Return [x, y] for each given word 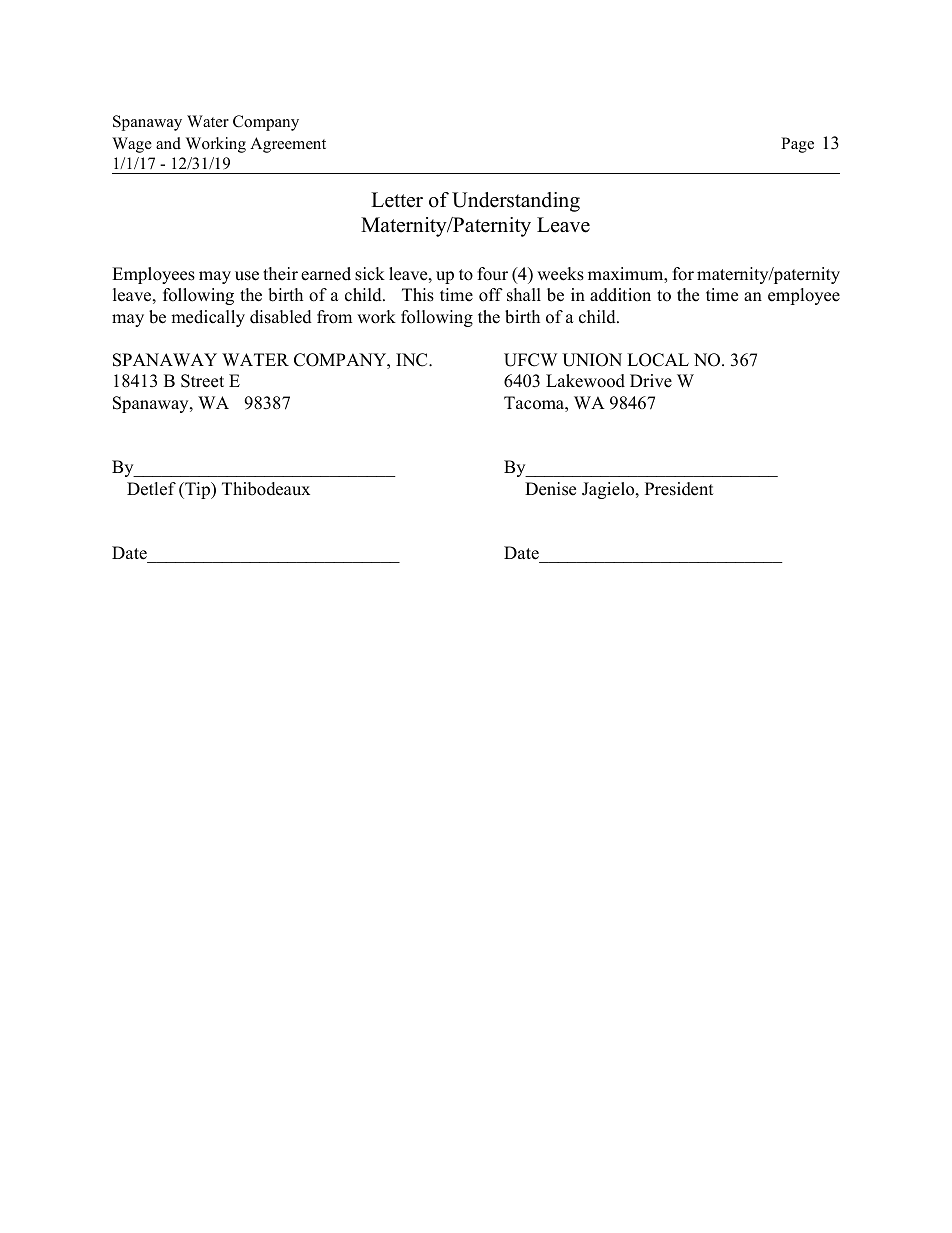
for [683, 274]
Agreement [288, 145]
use [247, 276]
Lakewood [585, 381]
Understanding [516, 202]
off [491, 295]
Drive [651, 381]
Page [797, 145]
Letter [397, 200]
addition [620, 295]
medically [208, 318]
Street [202, 381]
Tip [197, 490]
